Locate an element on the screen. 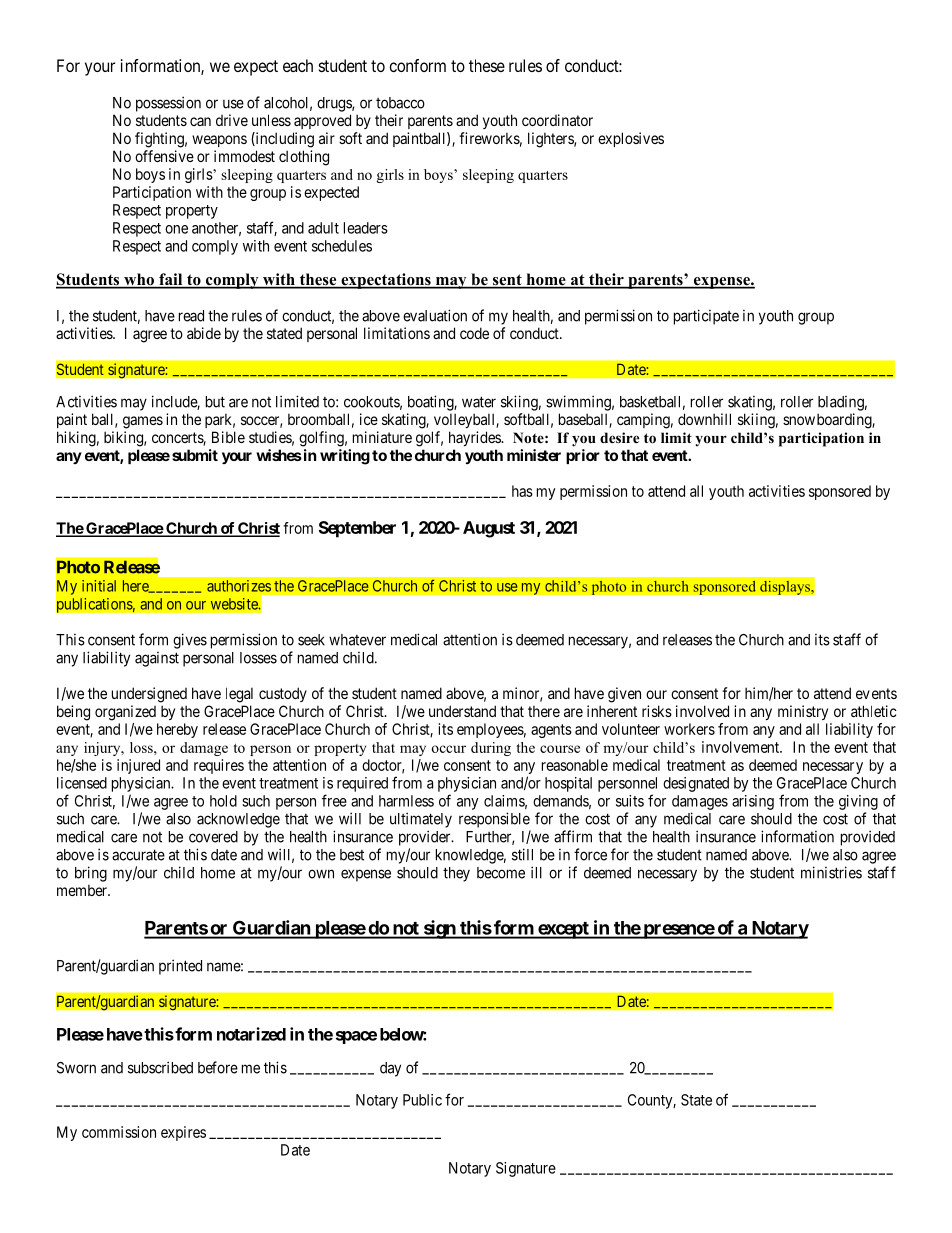  code is located at coordinates (474, 333).
